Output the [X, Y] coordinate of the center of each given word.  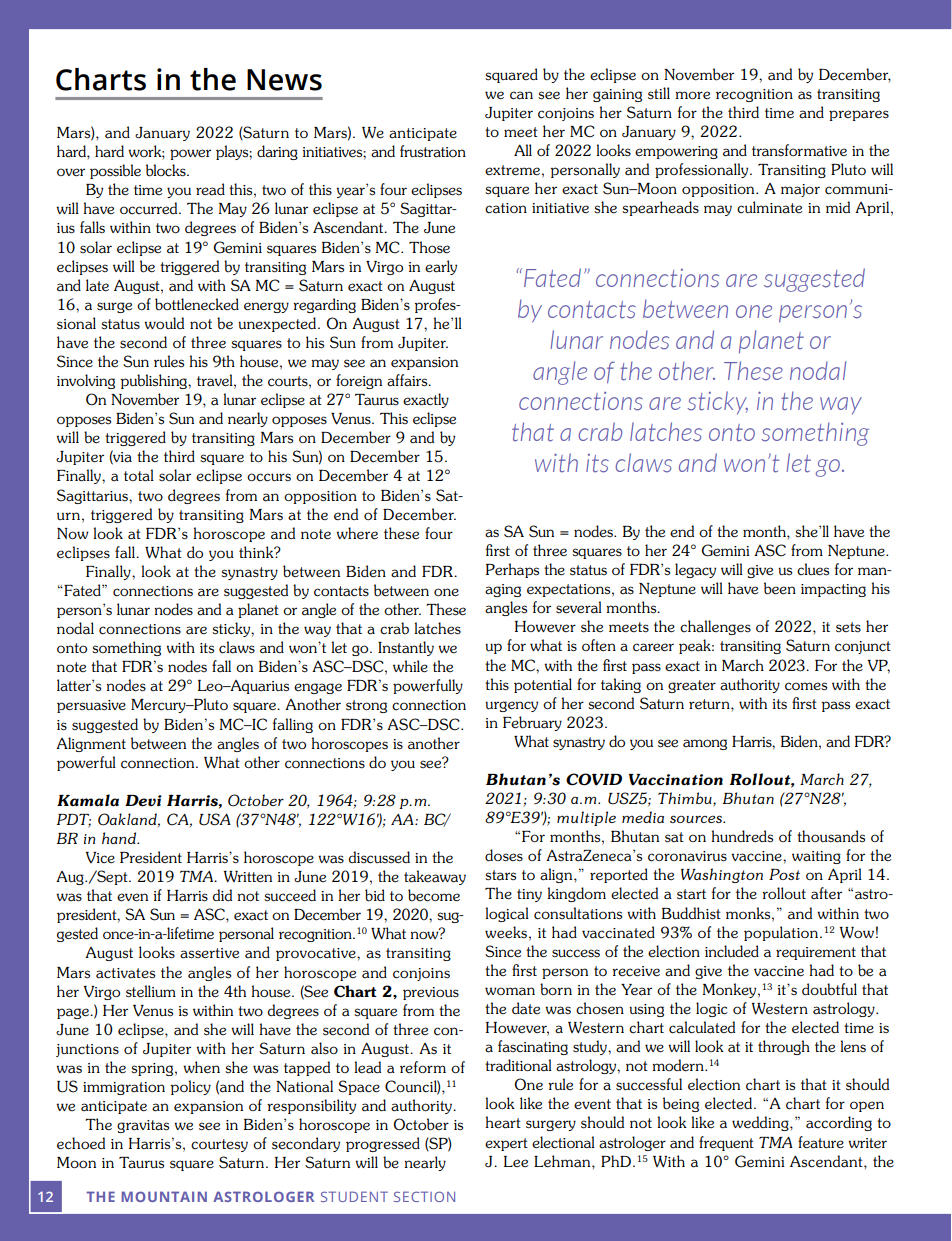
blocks [167, 170]
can [521, 95]
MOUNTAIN [164, 1196]
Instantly [406, 648]
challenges [715, 627]
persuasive [91, 706]
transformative [799, 150]
